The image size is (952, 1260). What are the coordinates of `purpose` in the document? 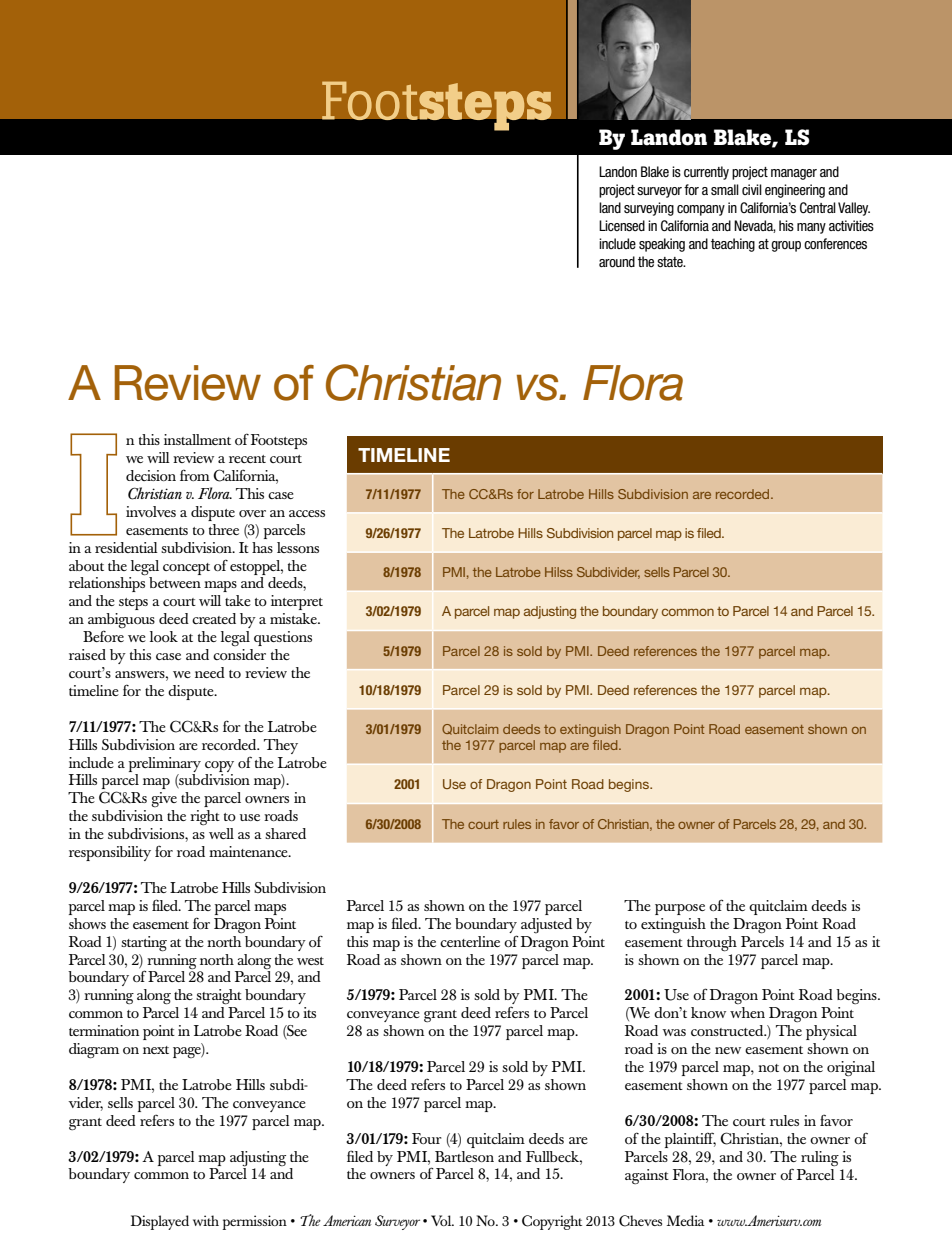 It's located at (680, 909).
